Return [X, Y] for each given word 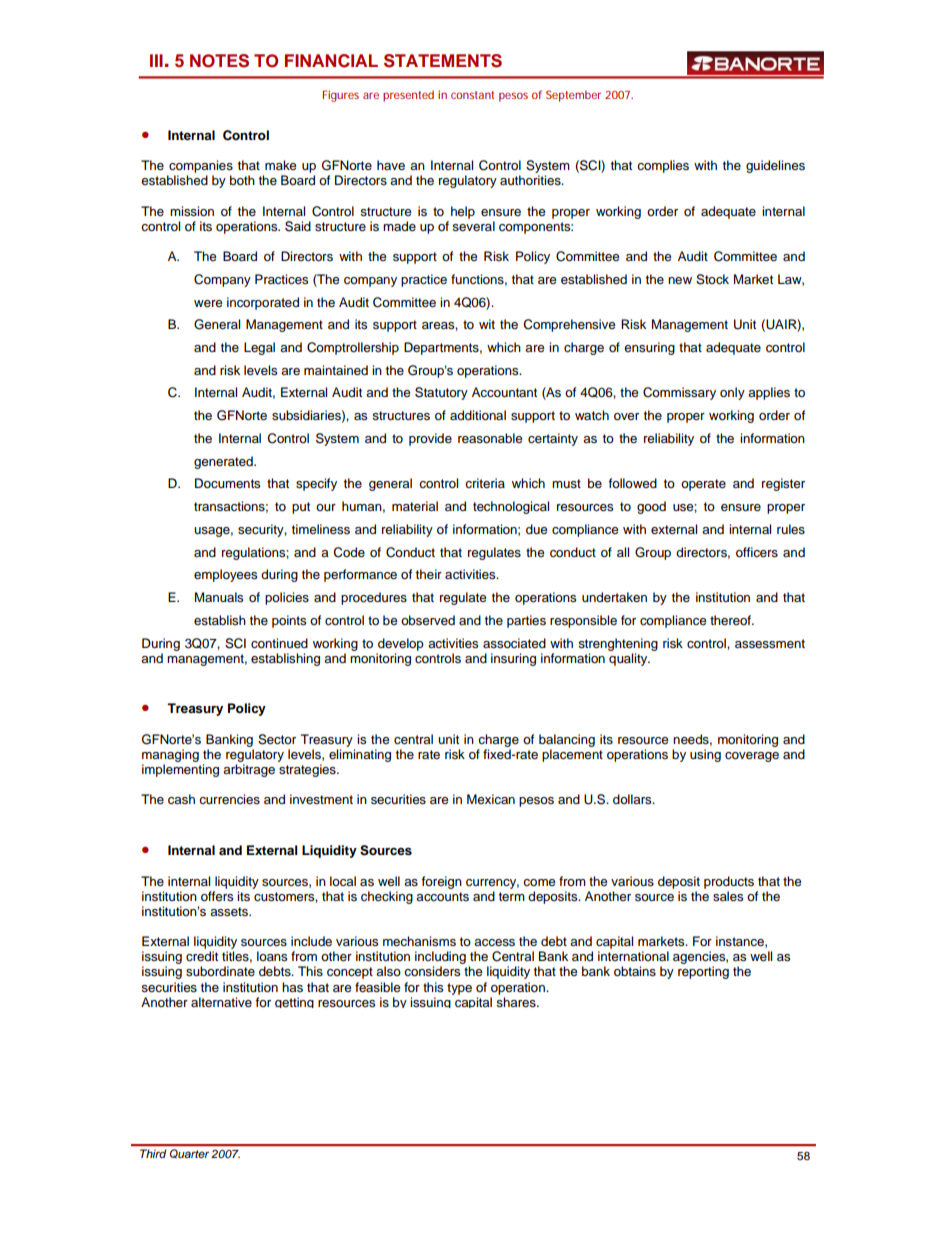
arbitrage [249, 770]
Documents [227, 483]
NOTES [219, 61]
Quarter [189, 1154]
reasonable [490, 438]
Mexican [491, 799]
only [732, 393]
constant [472, 95]
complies [663, 166]
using [705, 755]
